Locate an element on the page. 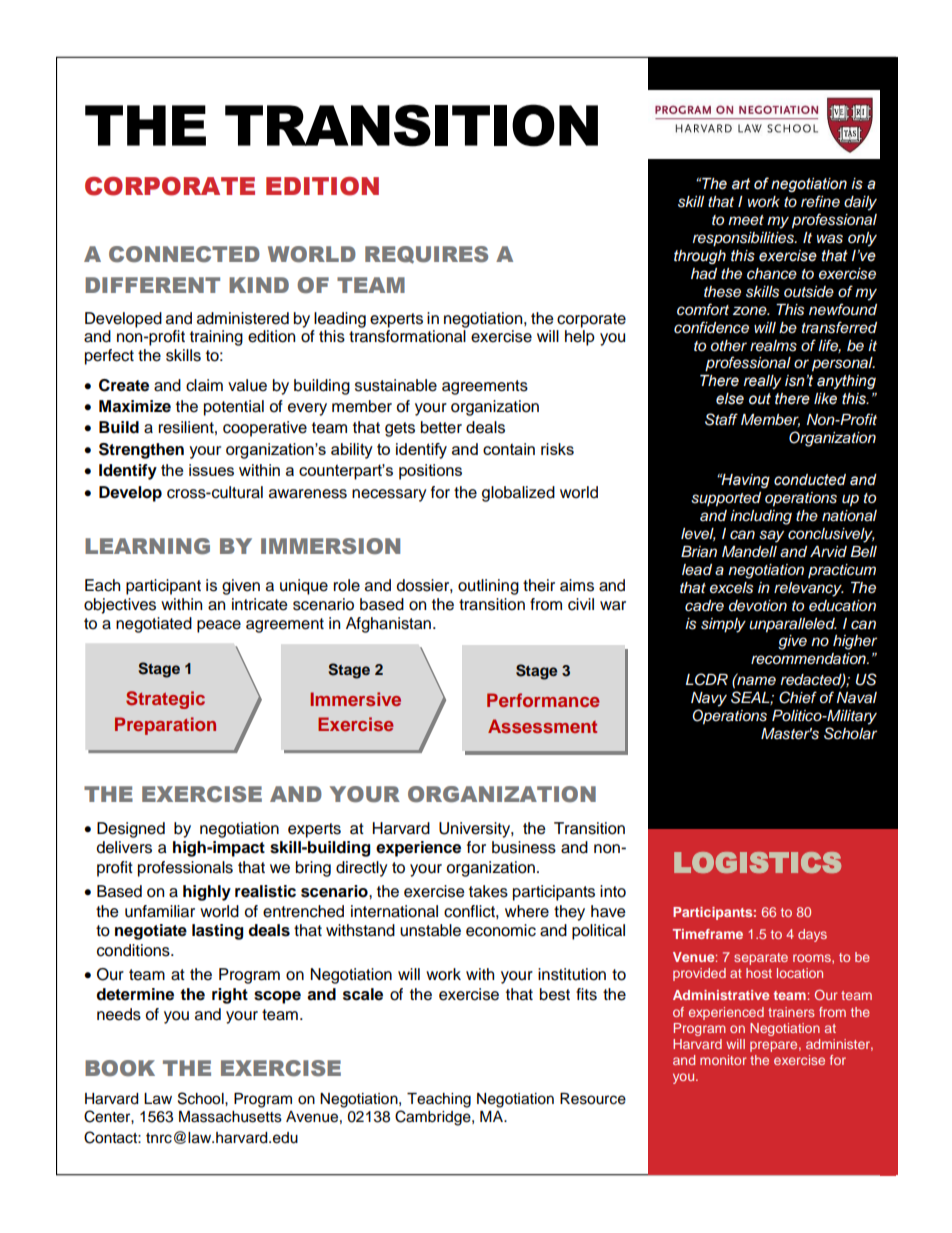 The width and height of the document is (952, 1233). Cambridge is located at coordinates (434, 1118).
